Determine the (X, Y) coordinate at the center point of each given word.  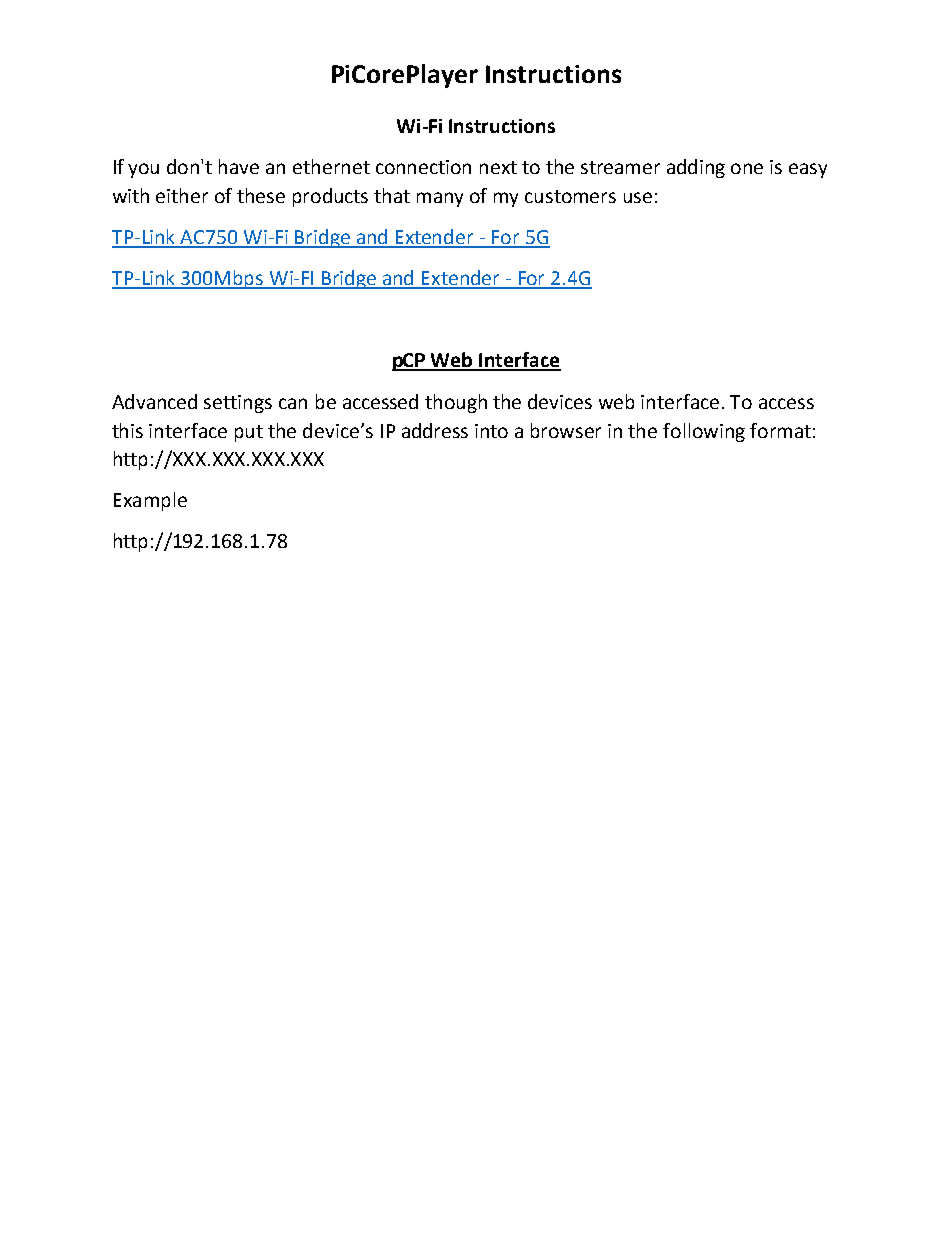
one (747, 168)
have (239, 166)
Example (150, 501)
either (182, 195)
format (780, 430)
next (498, 167)
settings (238, 404)
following (704, 432)
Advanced (154, 401)
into (491, 431)
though (456, 403)
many (440, 199)
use (638, 197)
